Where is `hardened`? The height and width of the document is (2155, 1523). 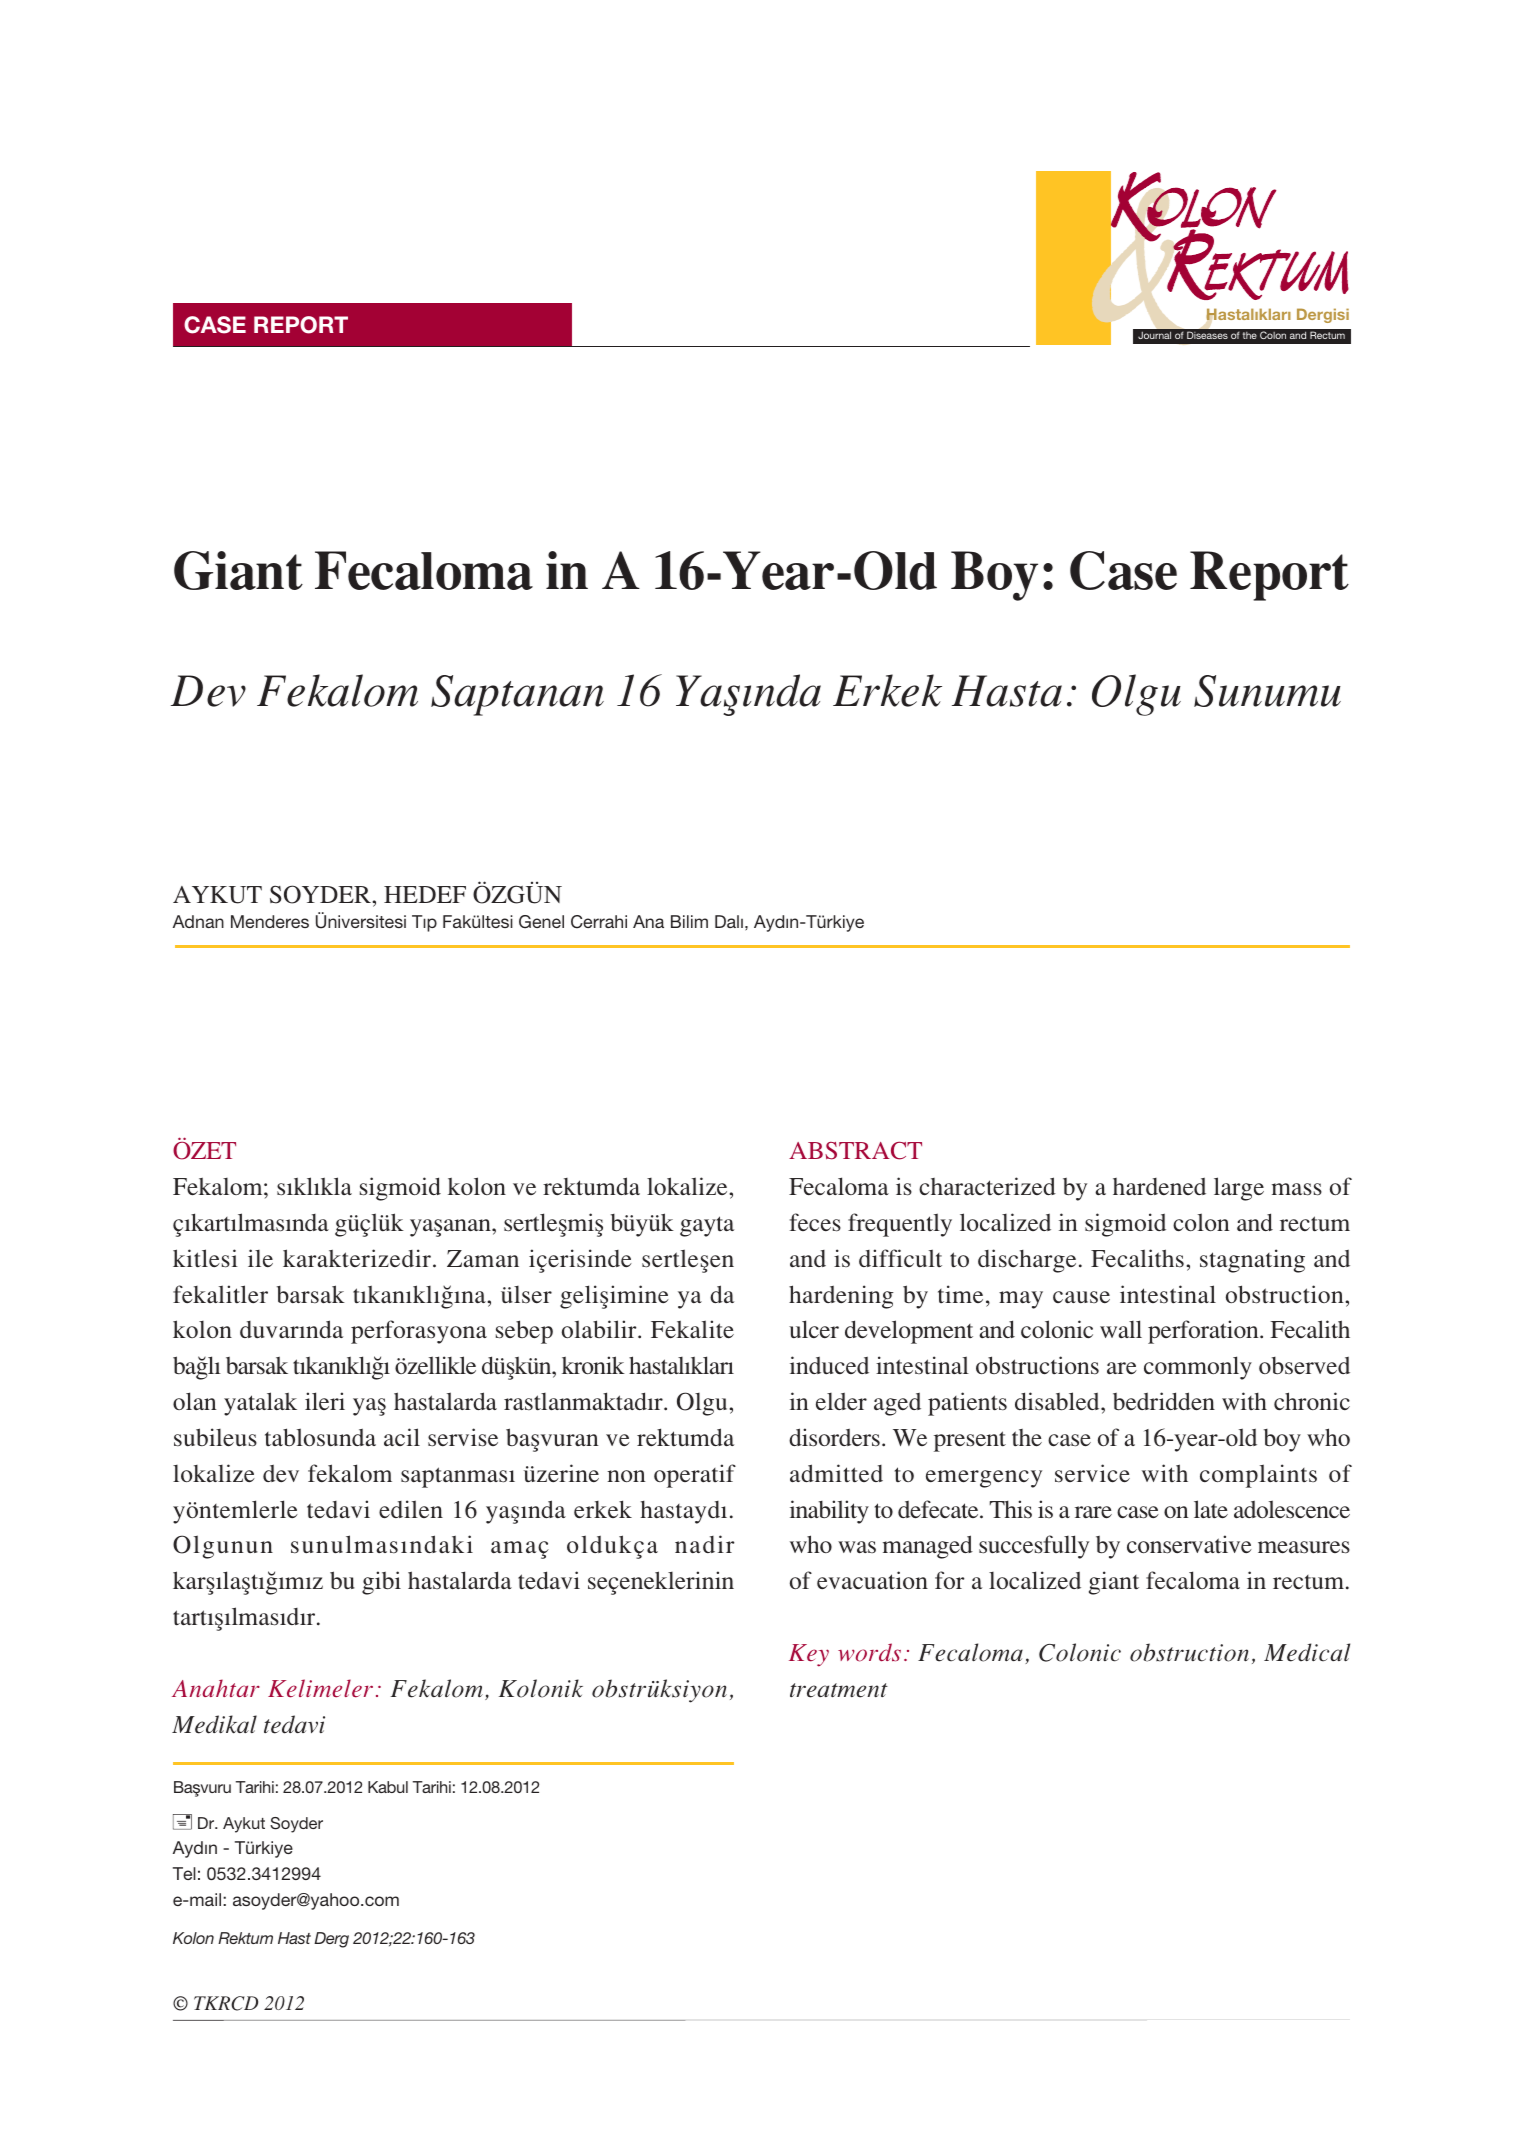 hardened is located at coordinates (1159, 1186).
